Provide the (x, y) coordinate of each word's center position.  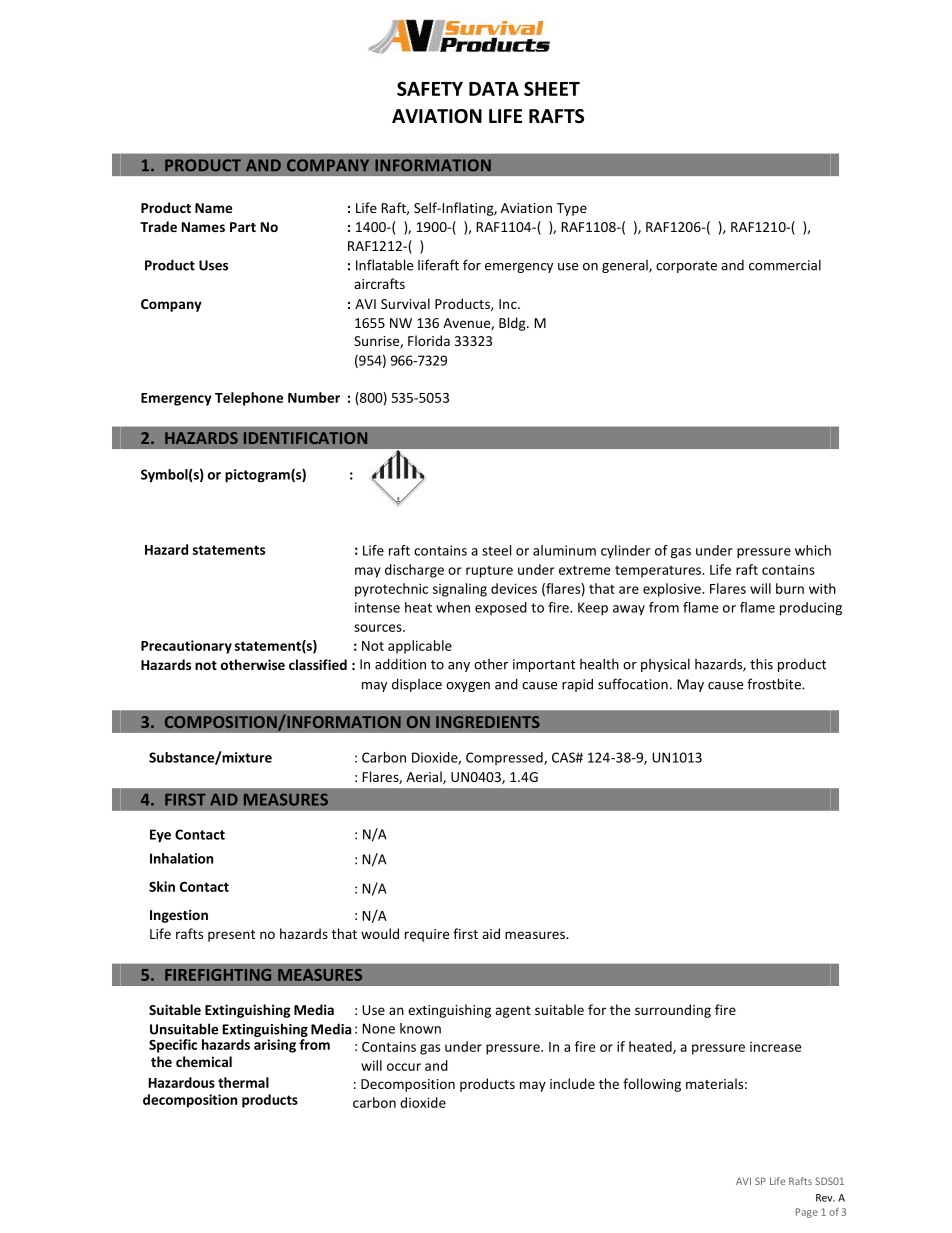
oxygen (468, 687)
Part (243, 227)
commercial (785, 265)
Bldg (513, 324)
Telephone (249, 399)
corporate (686, 267)
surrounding (673, 1011)
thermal (243, 1082)
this (761, 664)
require (427, 935)
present (231, 936)
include (572, 1083)
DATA (494, 89)
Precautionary (186, 647)
